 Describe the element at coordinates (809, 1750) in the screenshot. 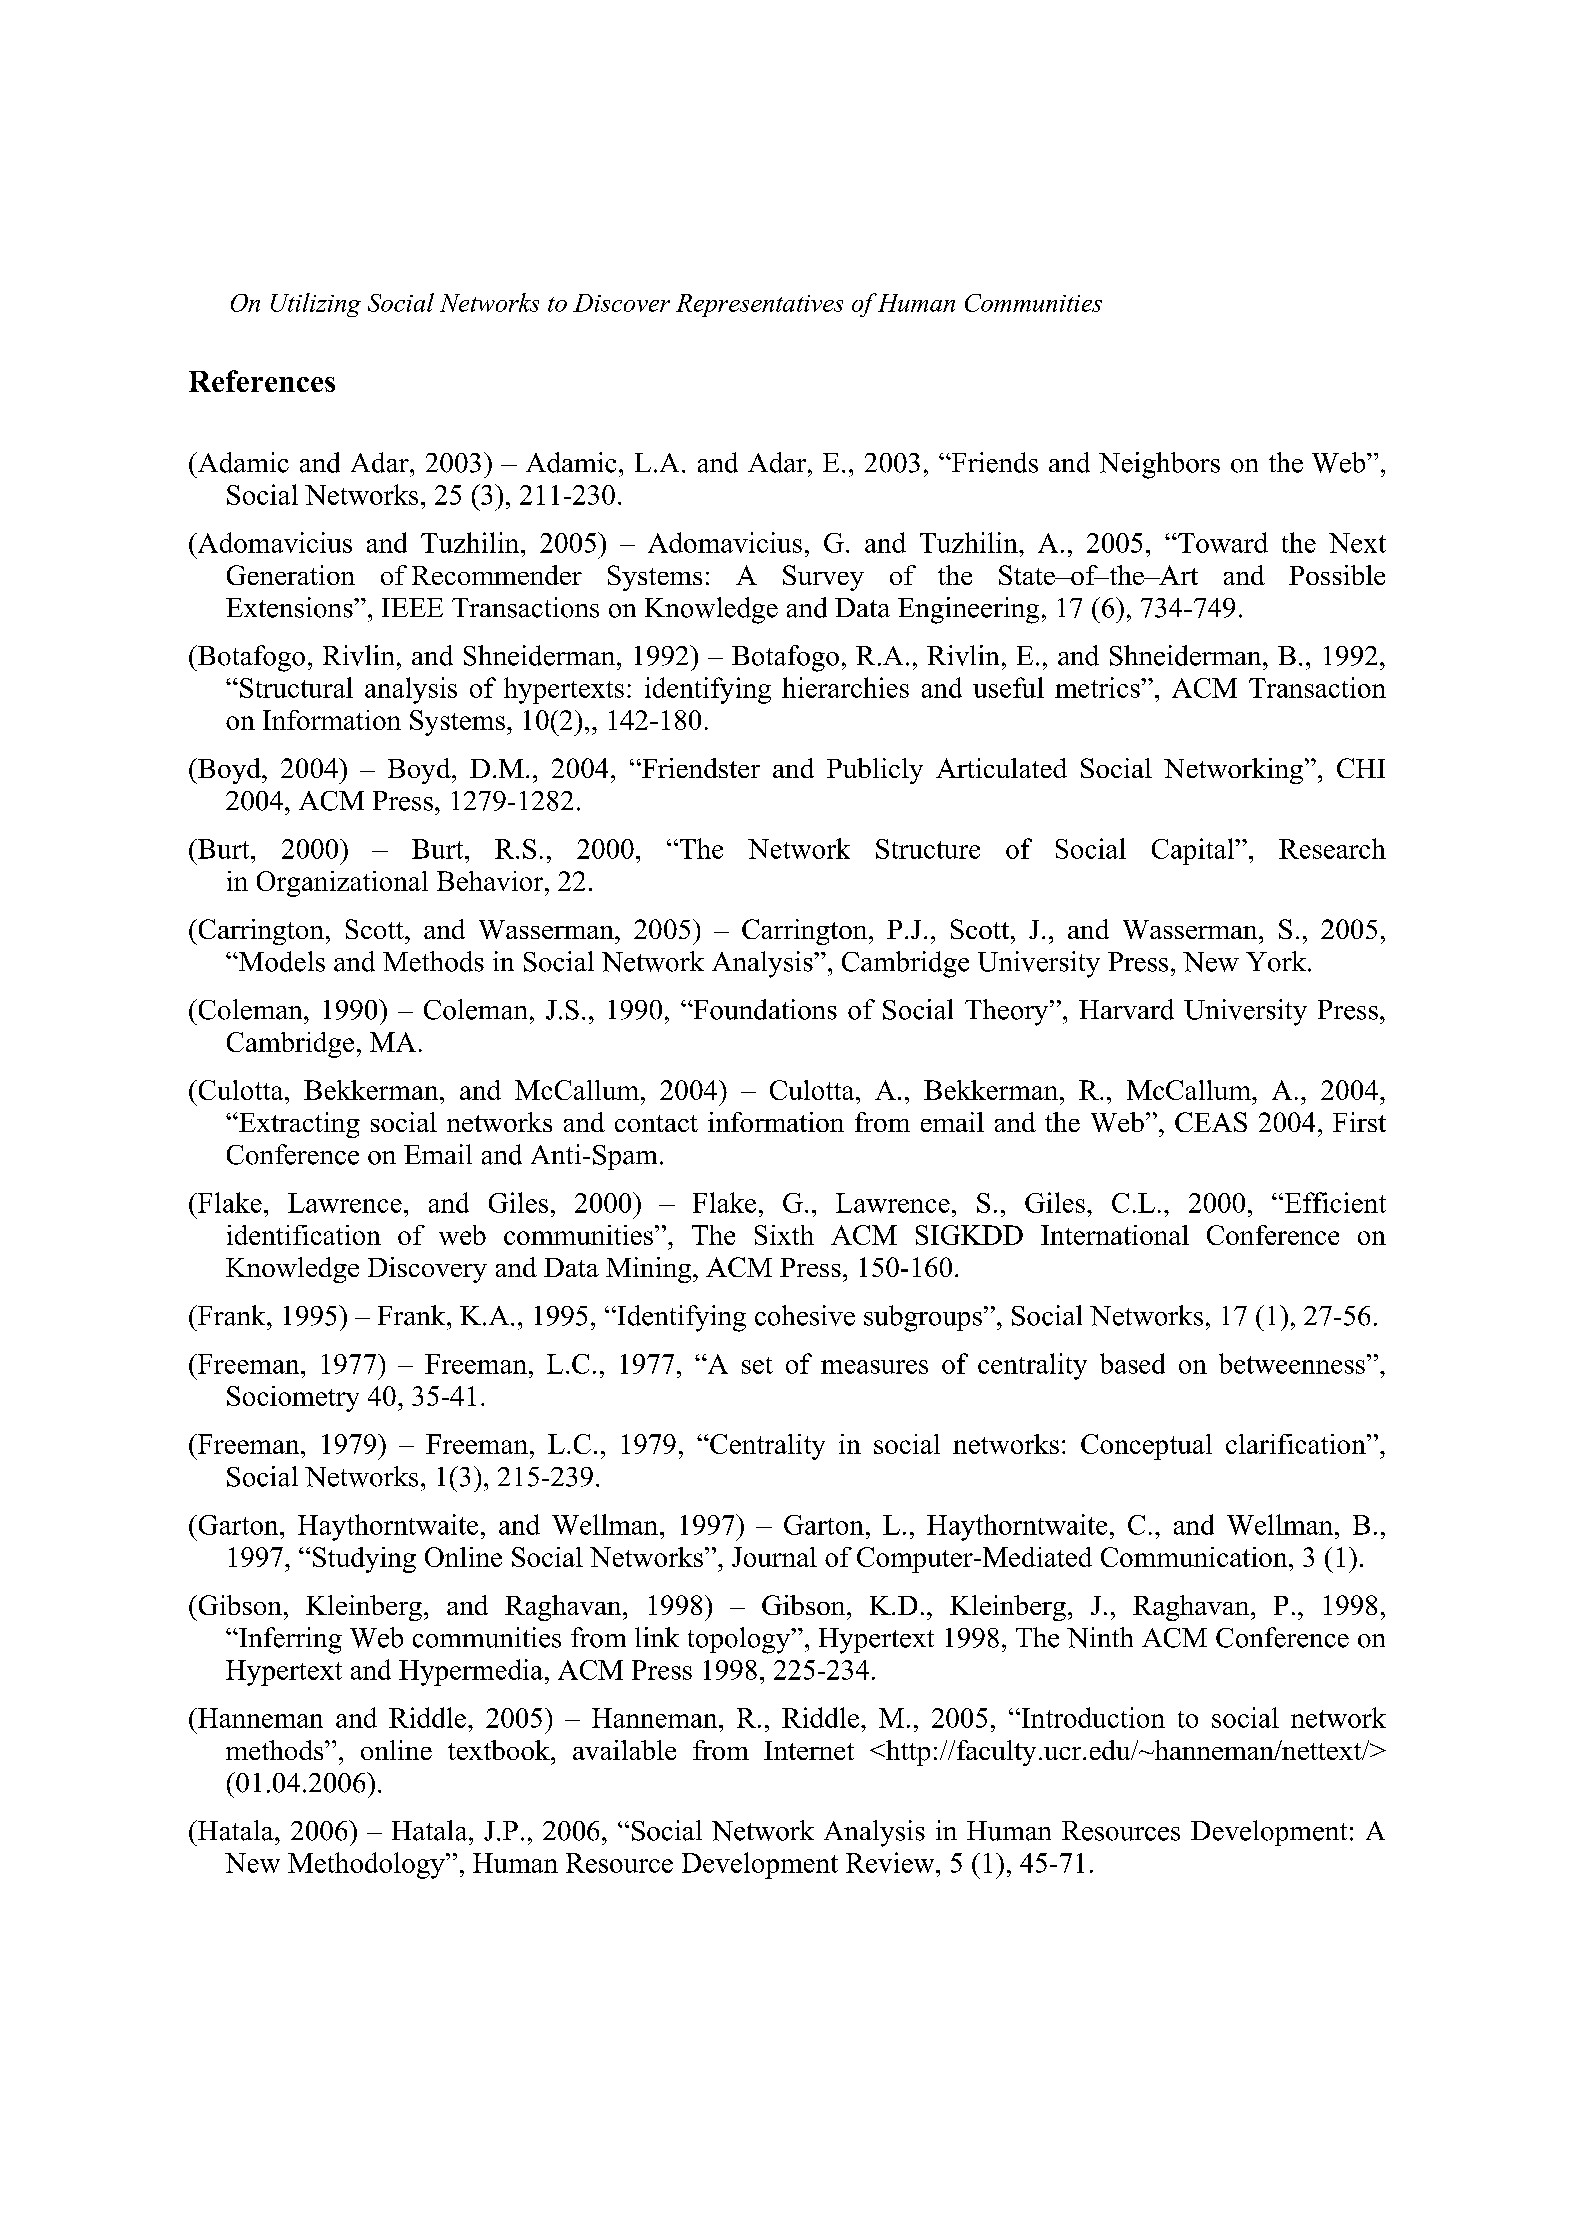

I see `Internet` at that location.
